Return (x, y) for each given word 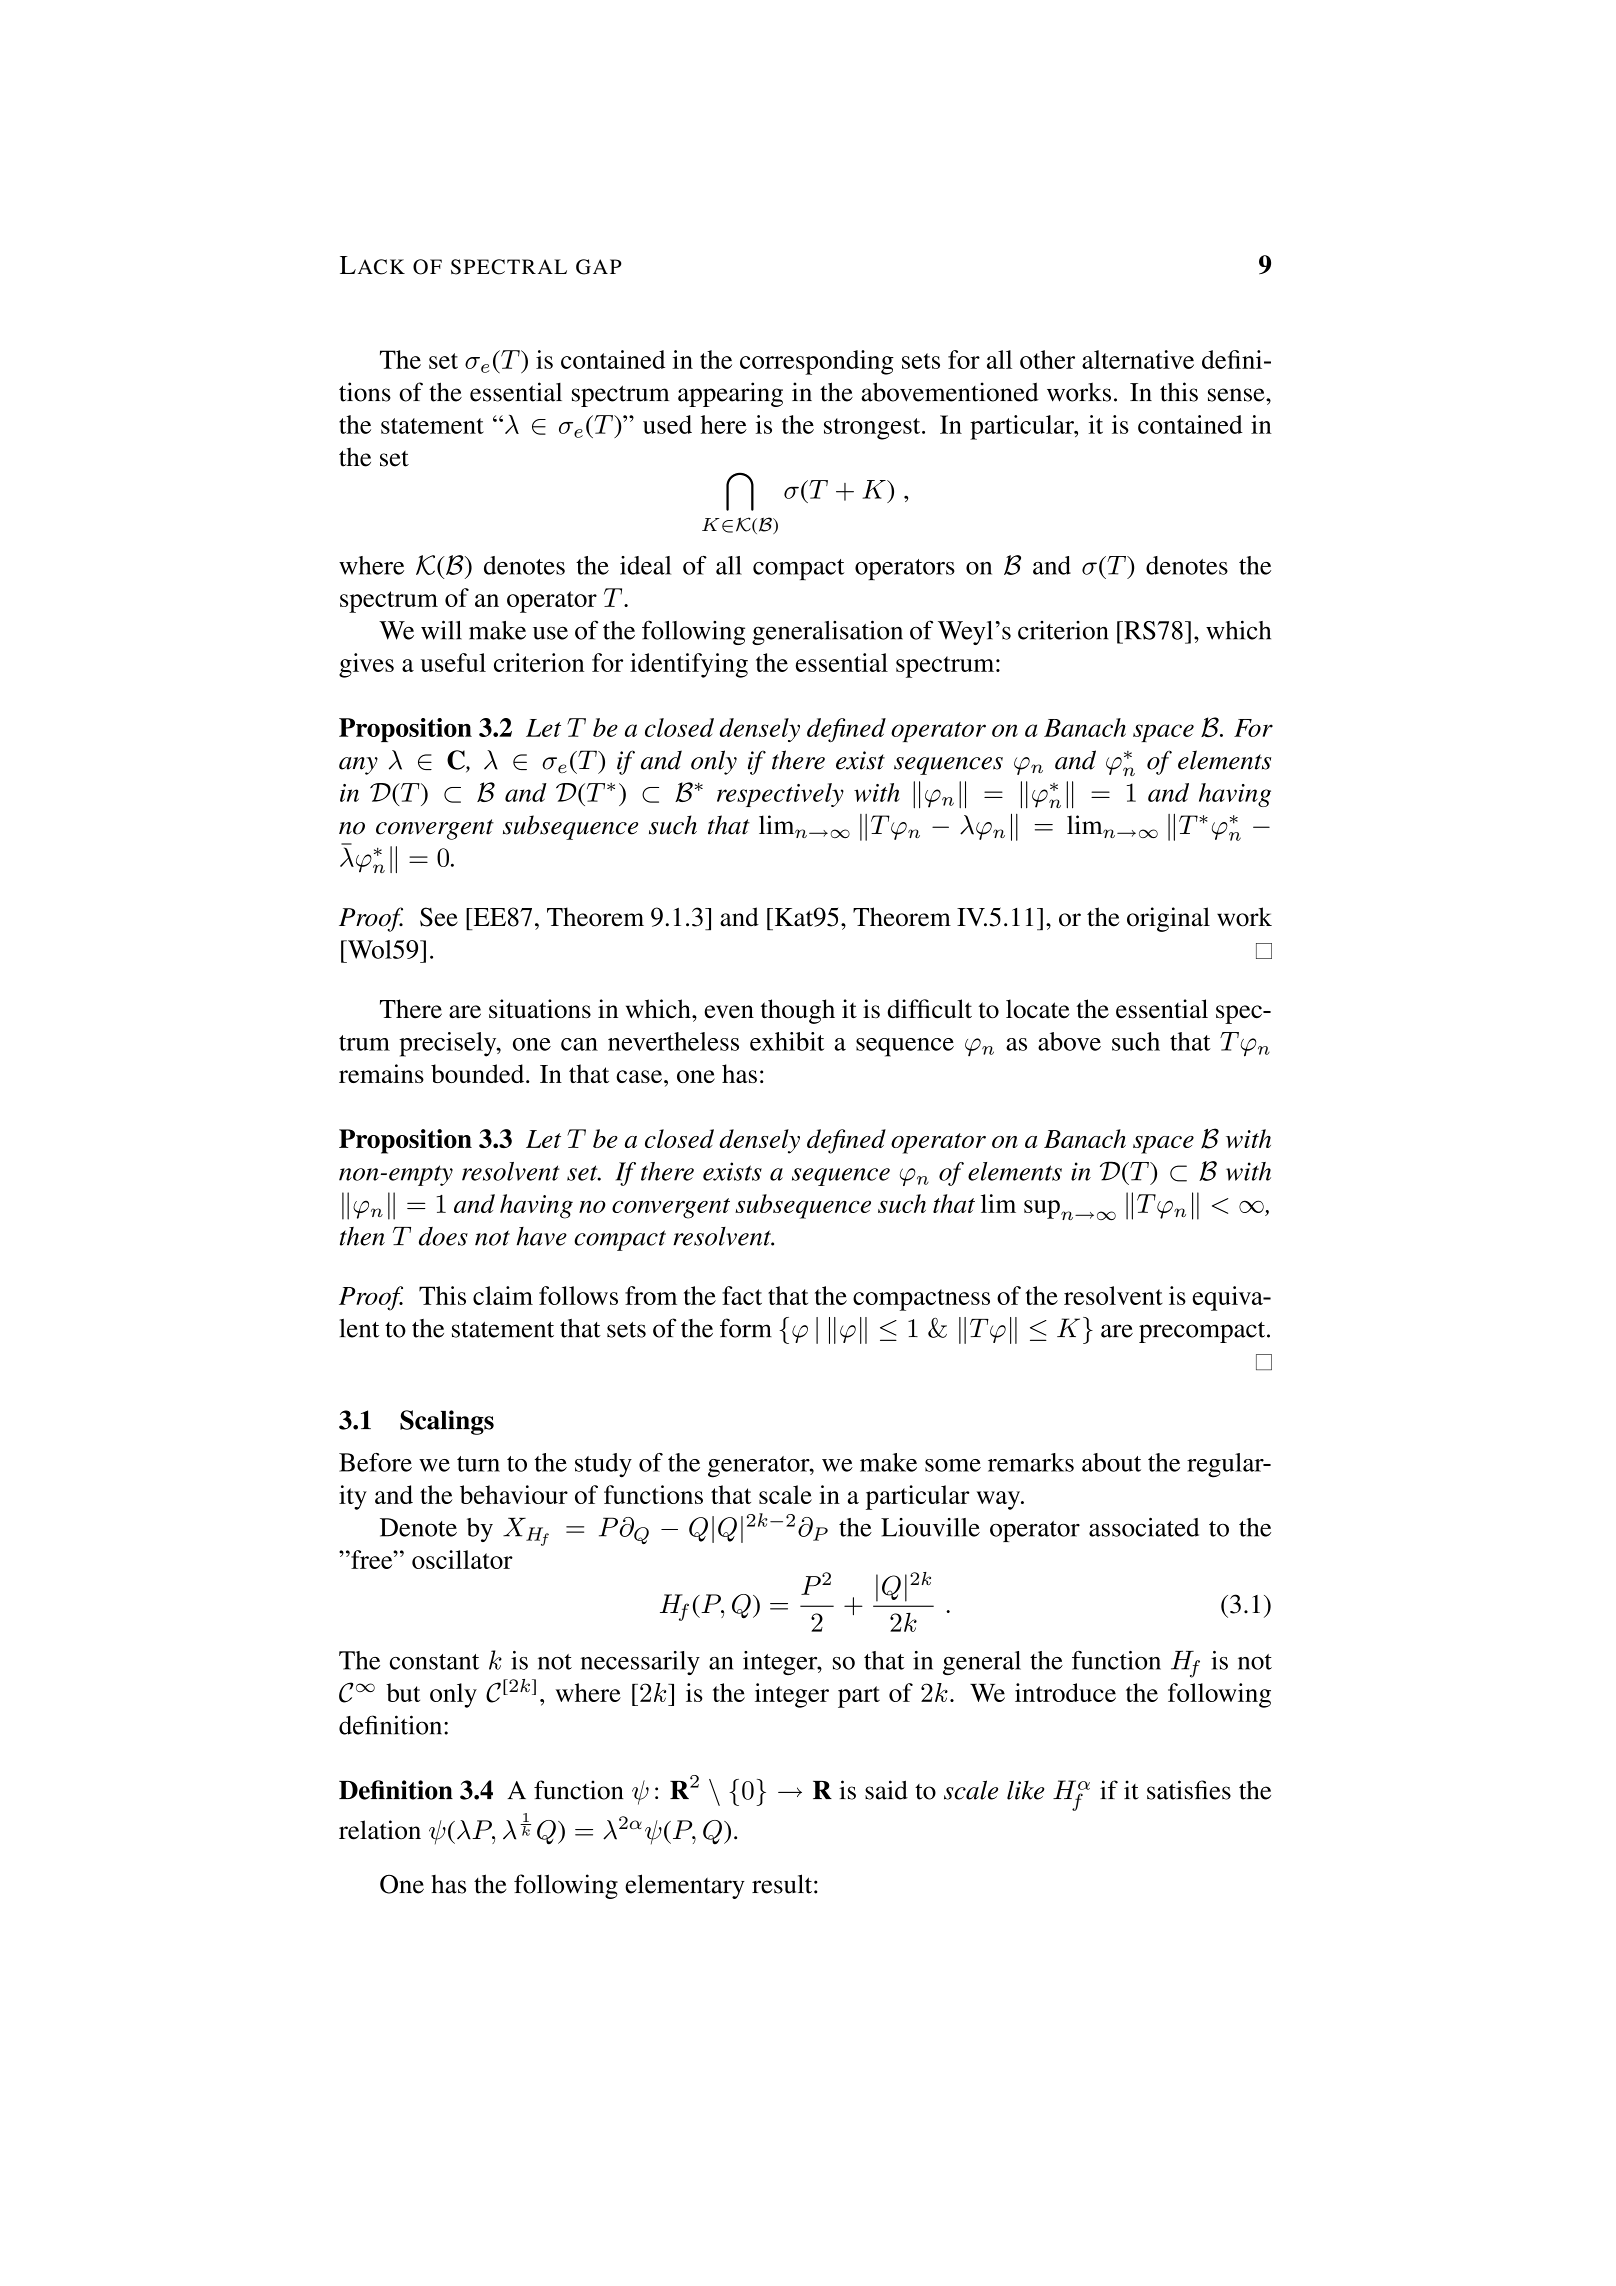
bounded (479, 1073)
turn (478, 1464)
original (1168, 919)
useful (453, 662)
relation (380, 1830)
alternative (1138, 359)
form (746, 1328)
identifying (689, 665)
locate (1037, 1009)
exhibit (787, 1041)
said (886, 1790)
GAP (599, 267)
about (1111, 1462)
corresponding (817, 362)
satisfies (1189, 1790)
